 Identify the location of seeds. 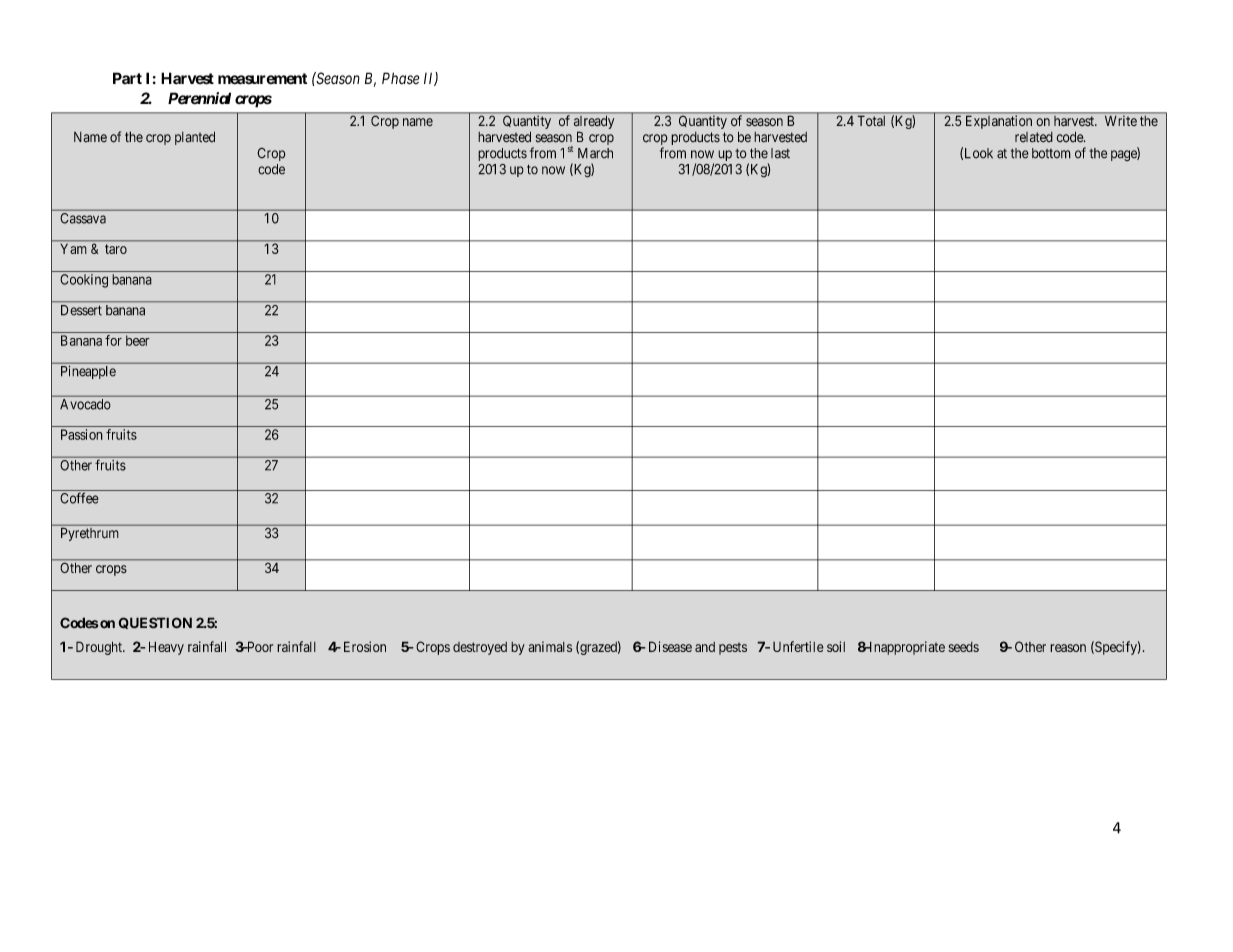
(963, 647).
